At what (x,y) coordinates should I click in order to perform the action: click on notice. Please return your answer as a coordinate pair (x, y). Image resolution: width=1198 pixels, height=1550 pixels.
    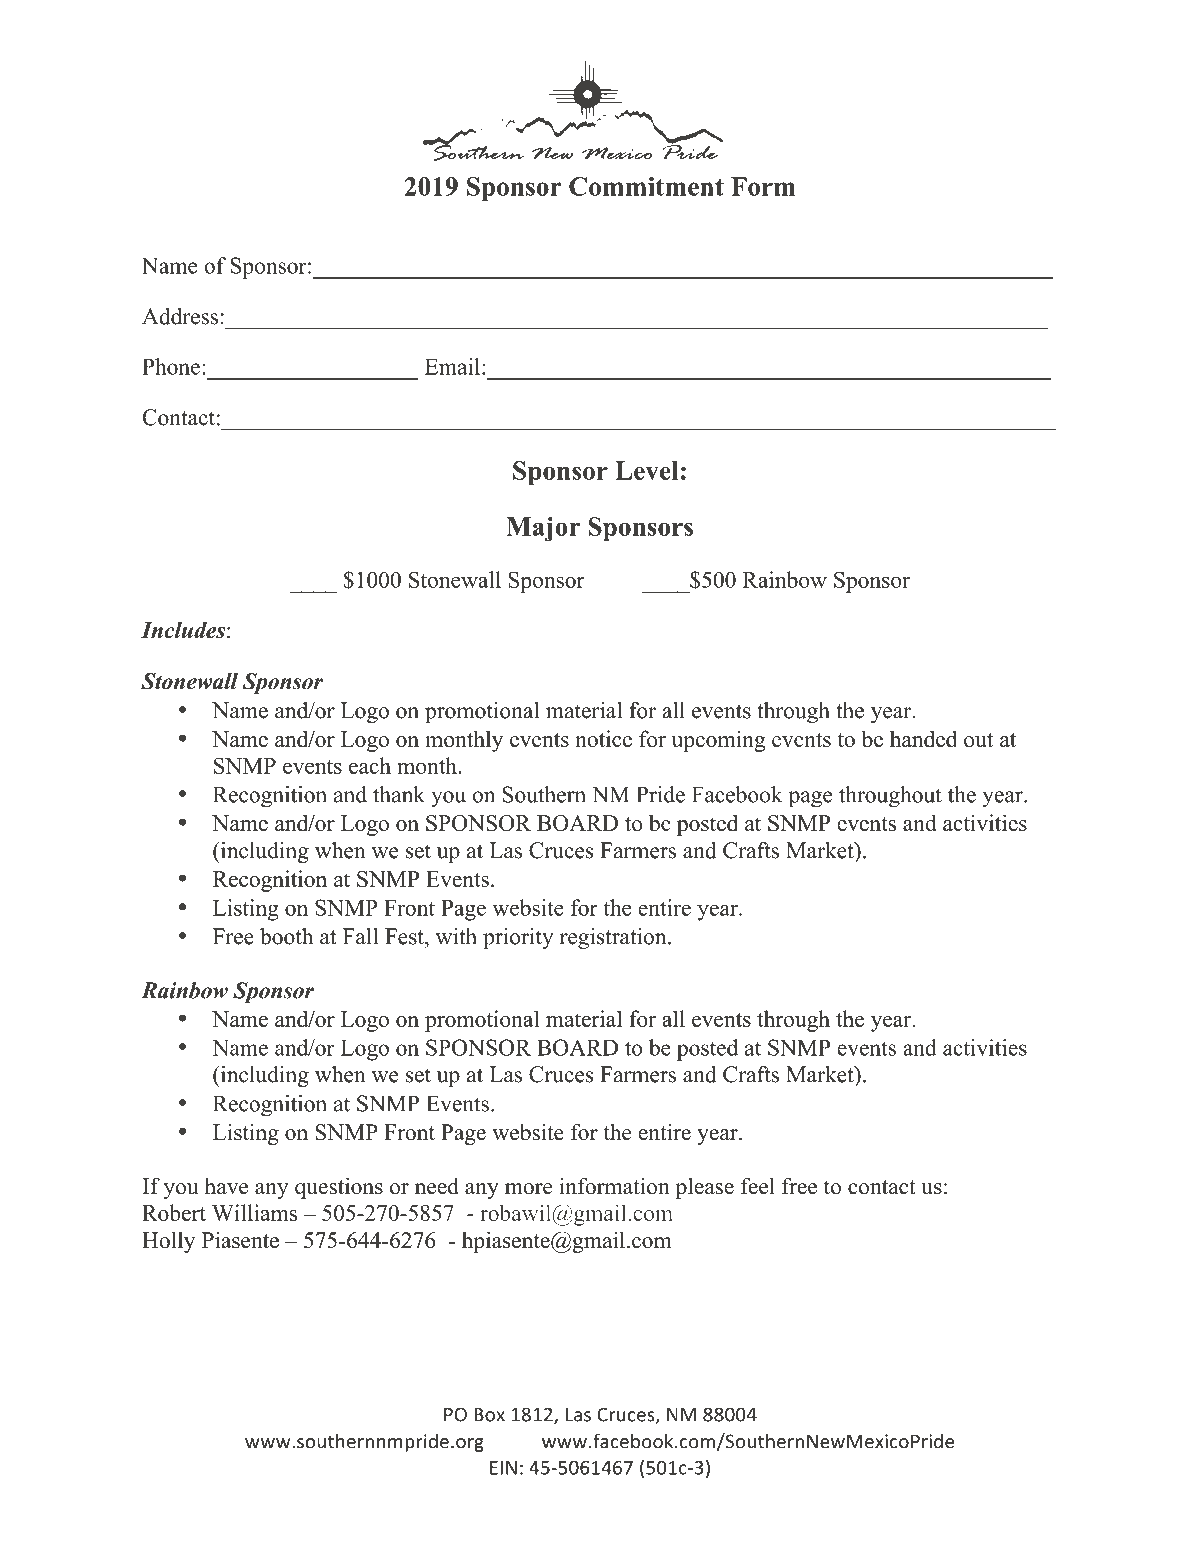
    Looking at the image, I should click on (603, 738).
